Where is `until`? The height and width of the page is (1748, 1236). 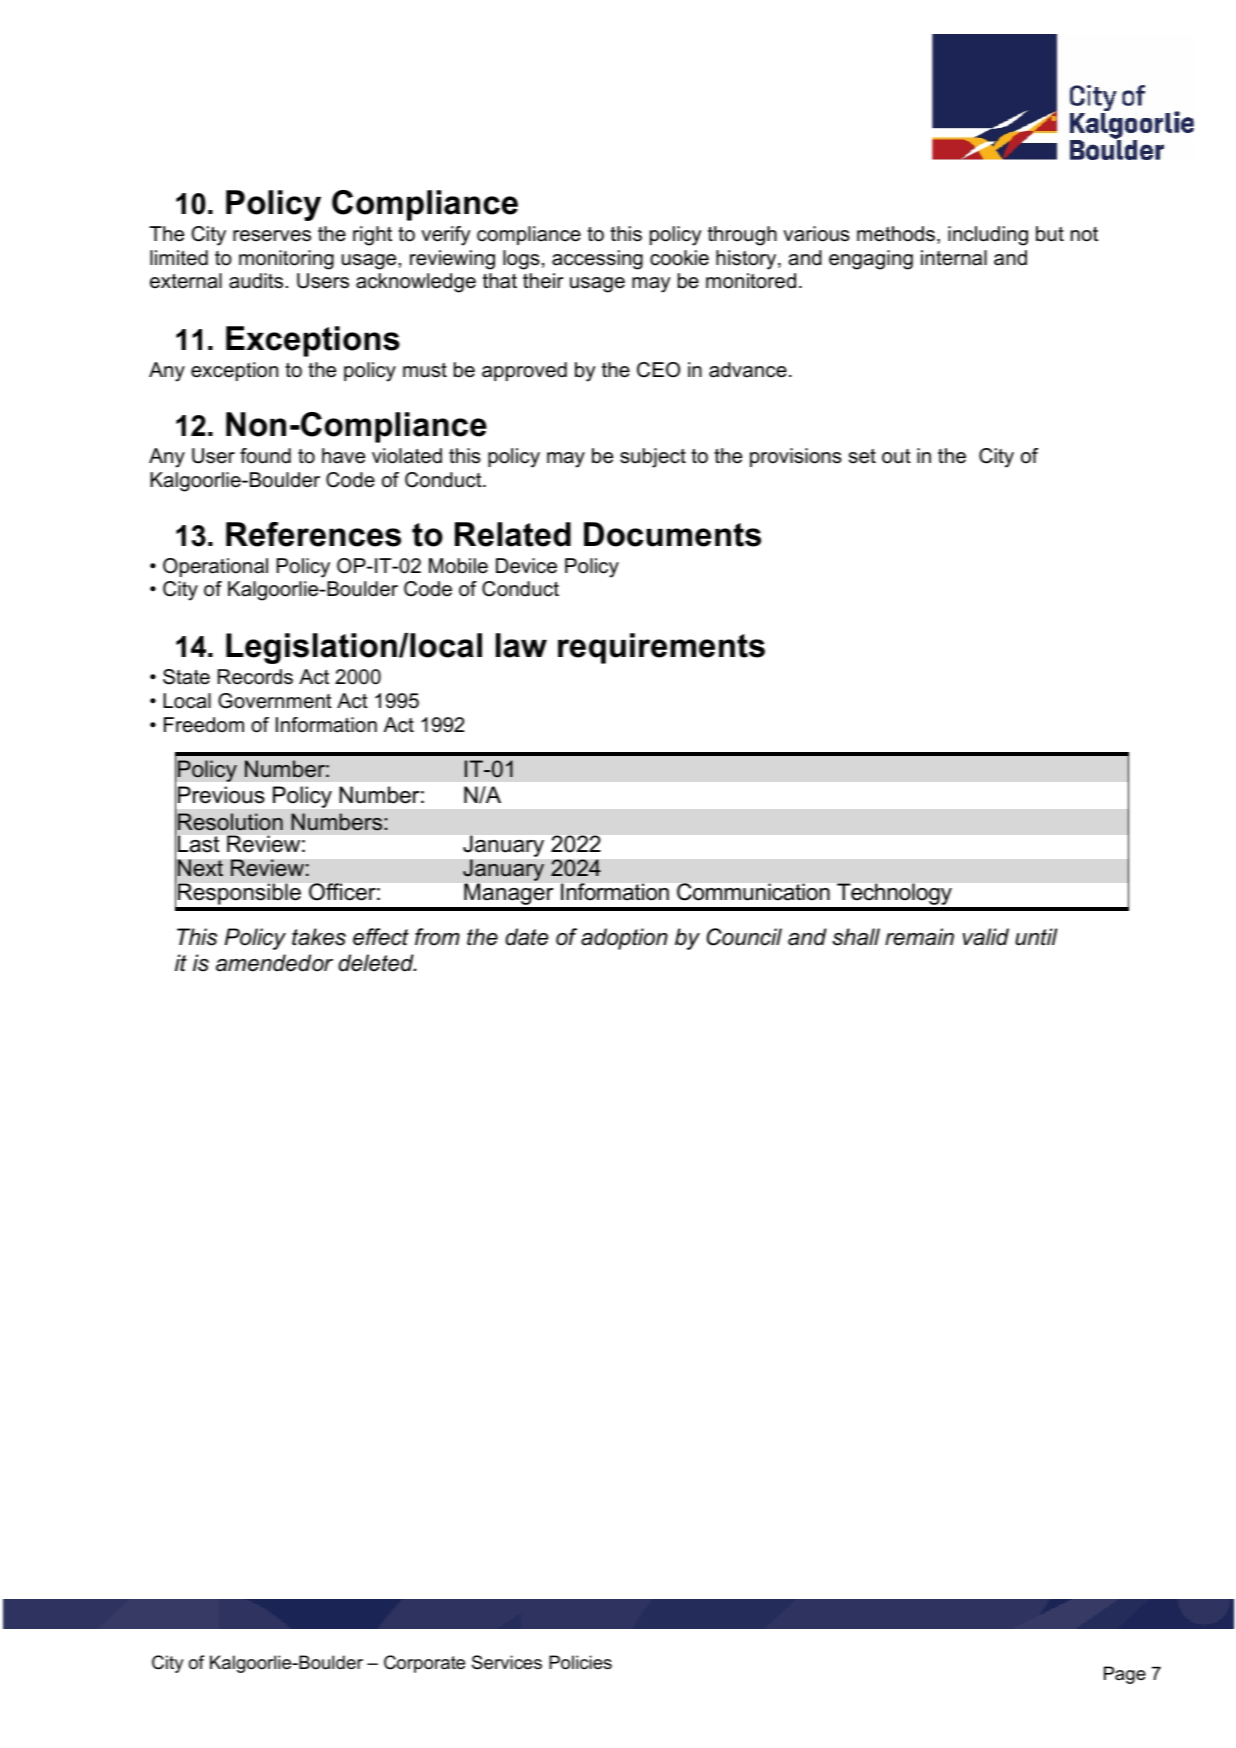
until is located at coordinates (1036, 937).
